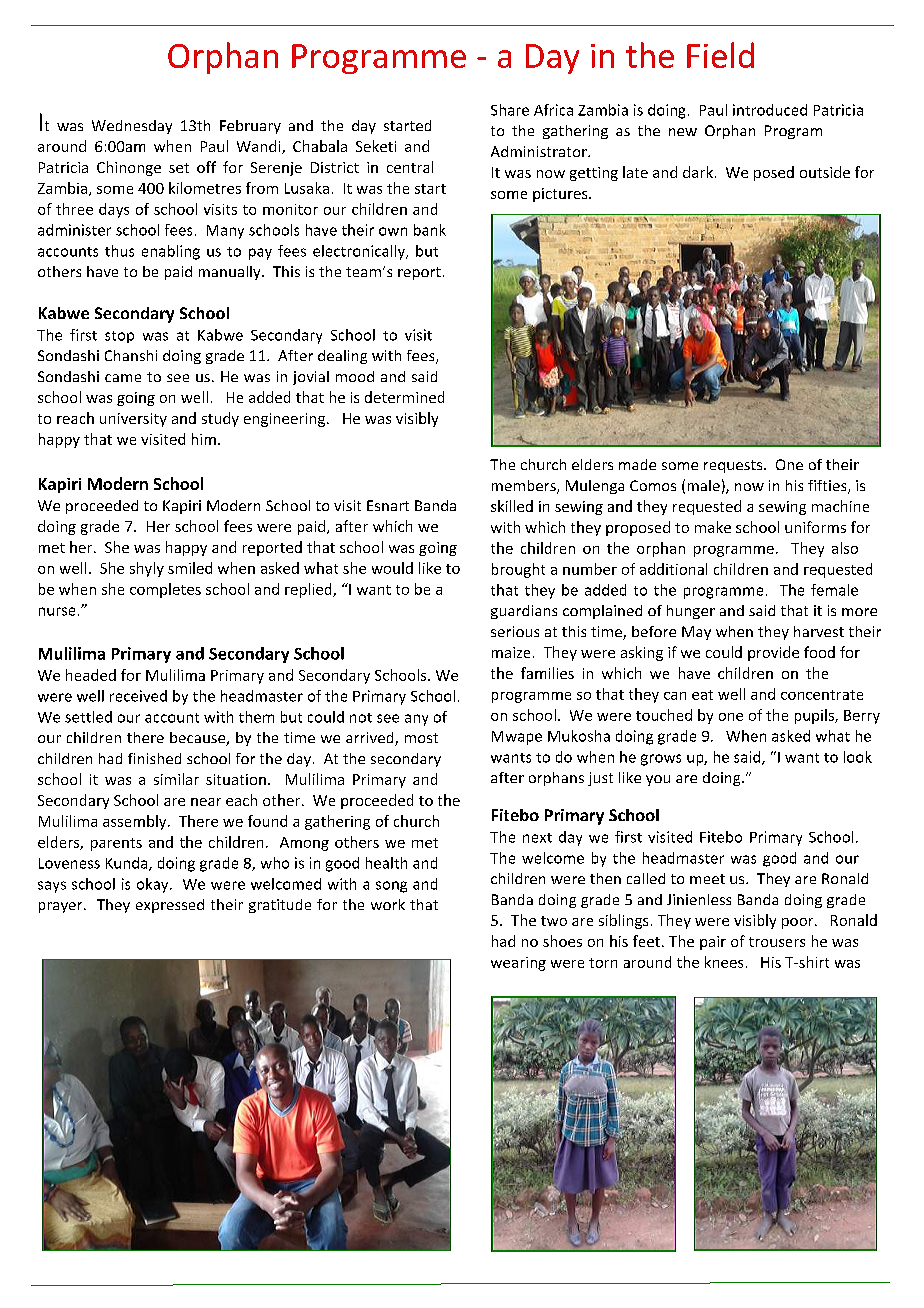 This screenshot has width=924, height=1308. I want to click on uniforms, so click(815, 527).
